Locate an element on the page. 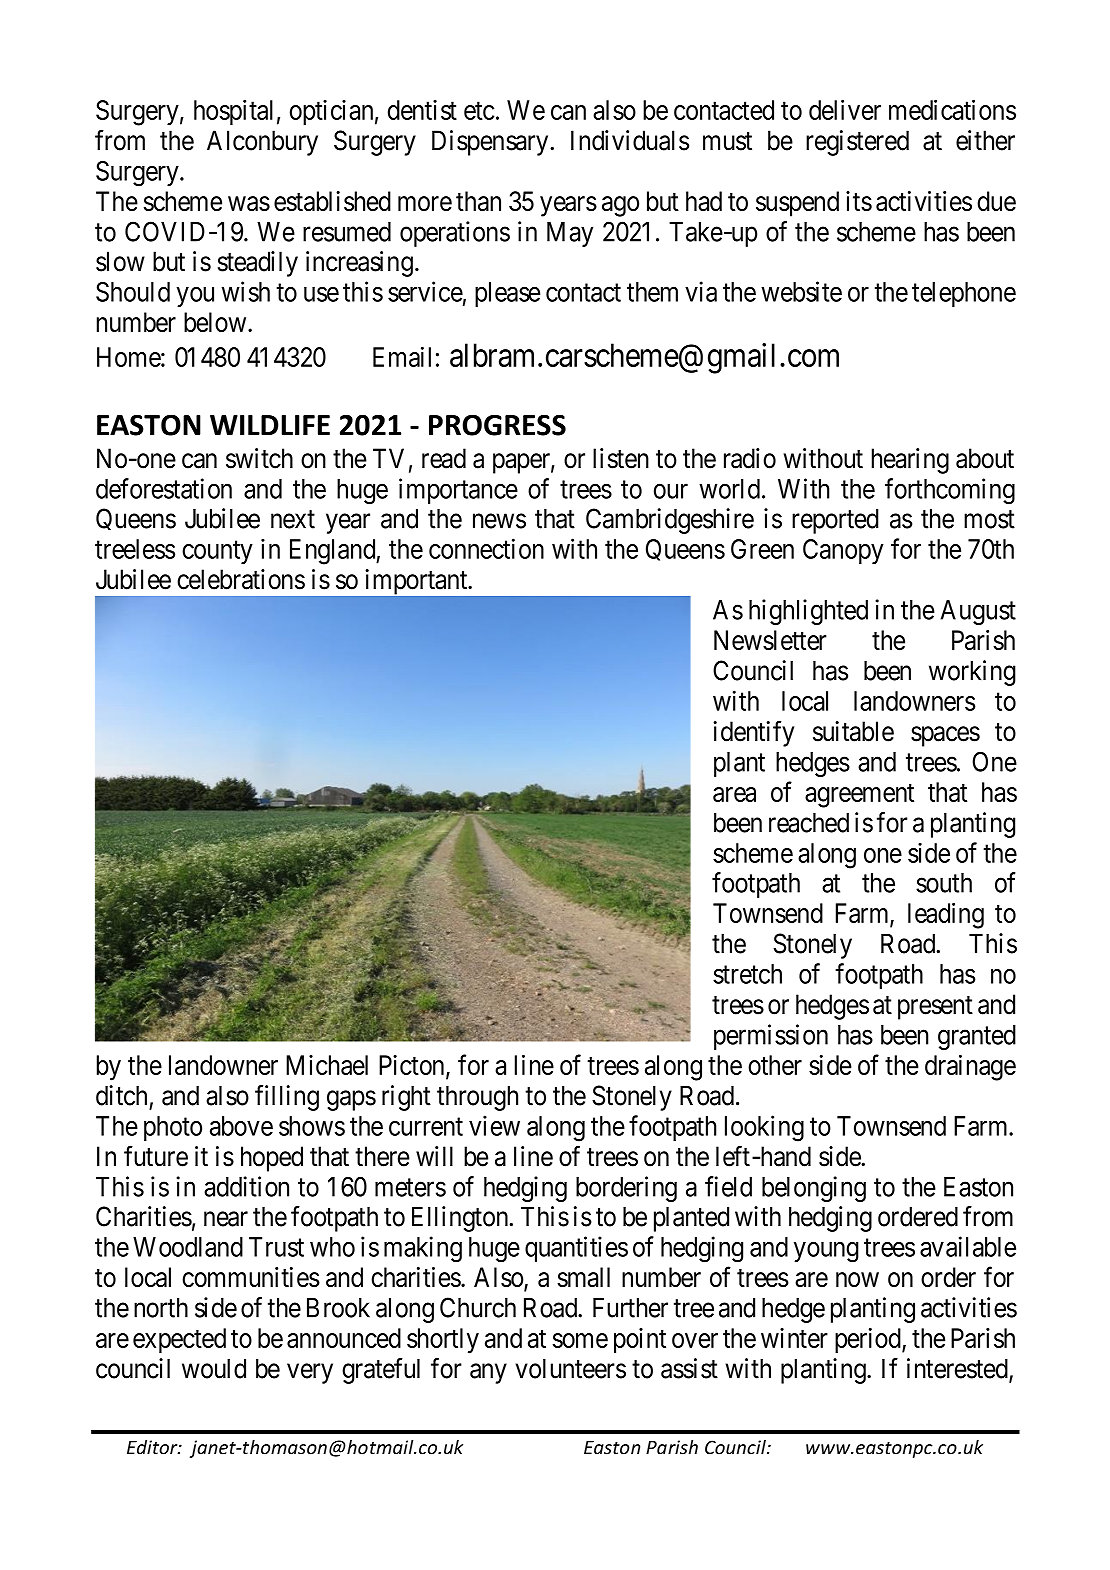 Image resolution: width=1110 pixels, height=1570 pixels. Dispensary is located at coordinates (491, 143).
